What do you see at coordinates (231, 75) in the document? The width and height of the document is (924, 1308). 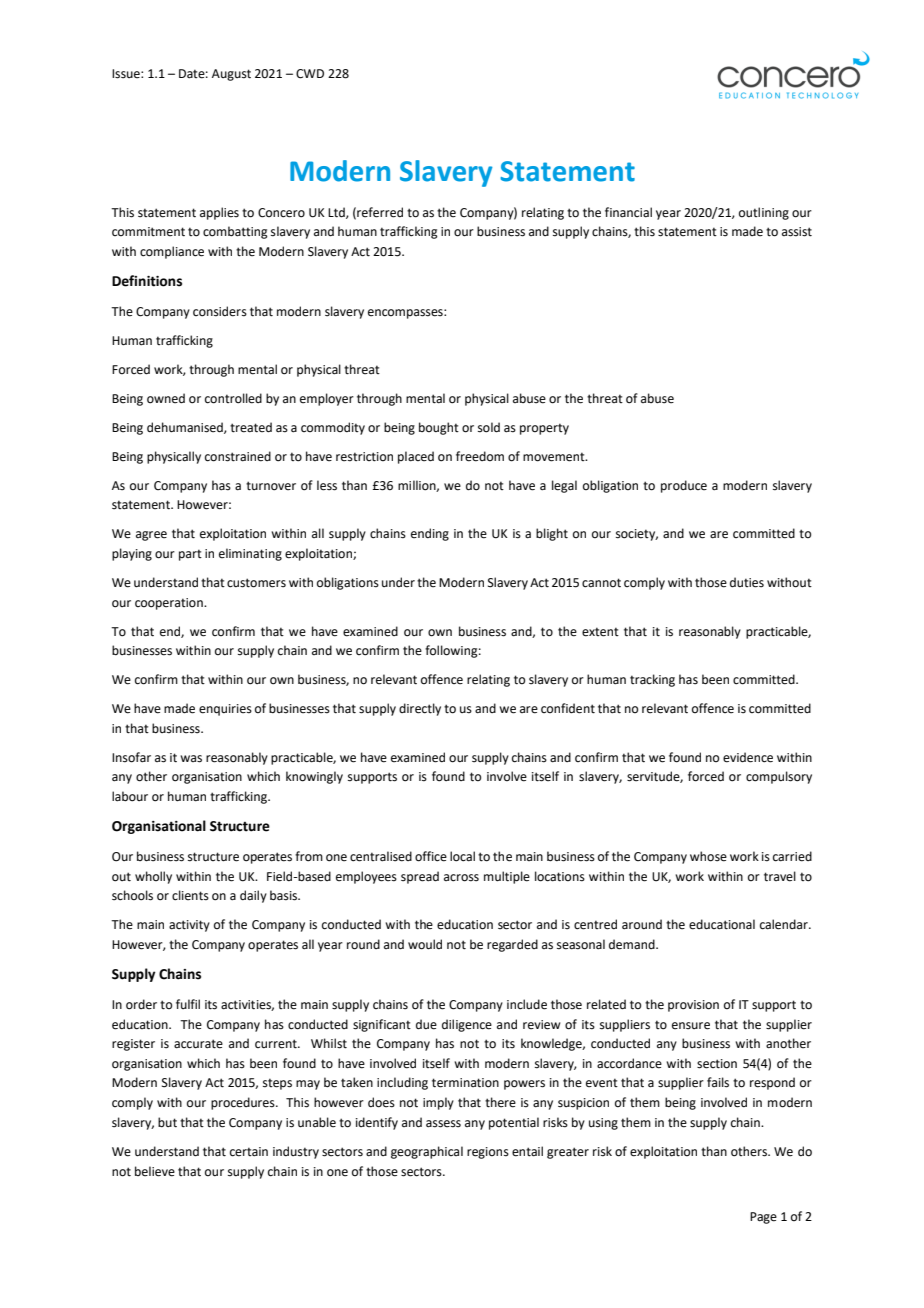 I see `August` at bounding box center [231, 75].
